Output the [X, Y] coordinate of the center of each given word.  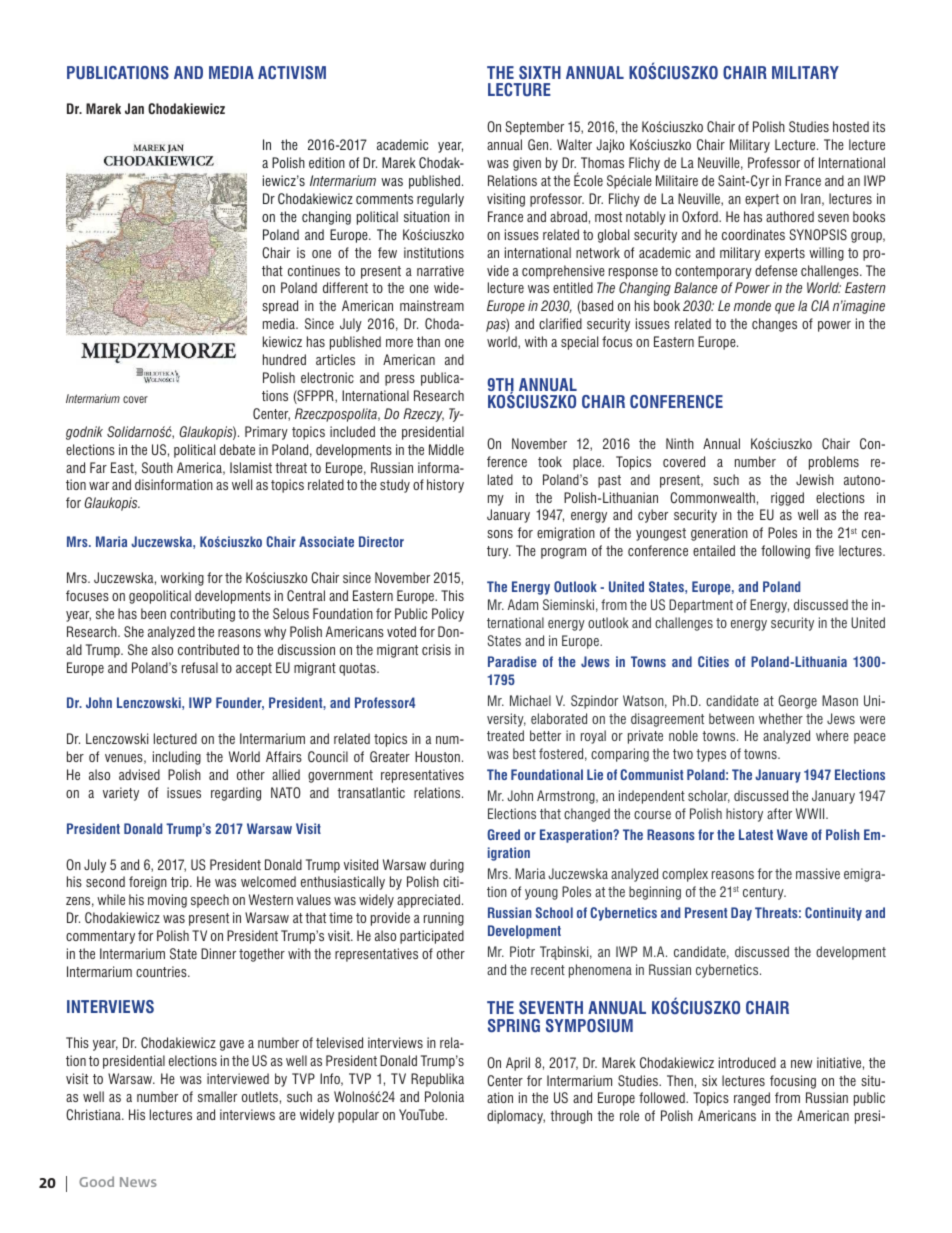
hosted [851, 126]
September [534, 128]
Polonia [444, 1096]
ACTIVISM [292, 73]
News [138, 1182]
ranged [752, 1099]
